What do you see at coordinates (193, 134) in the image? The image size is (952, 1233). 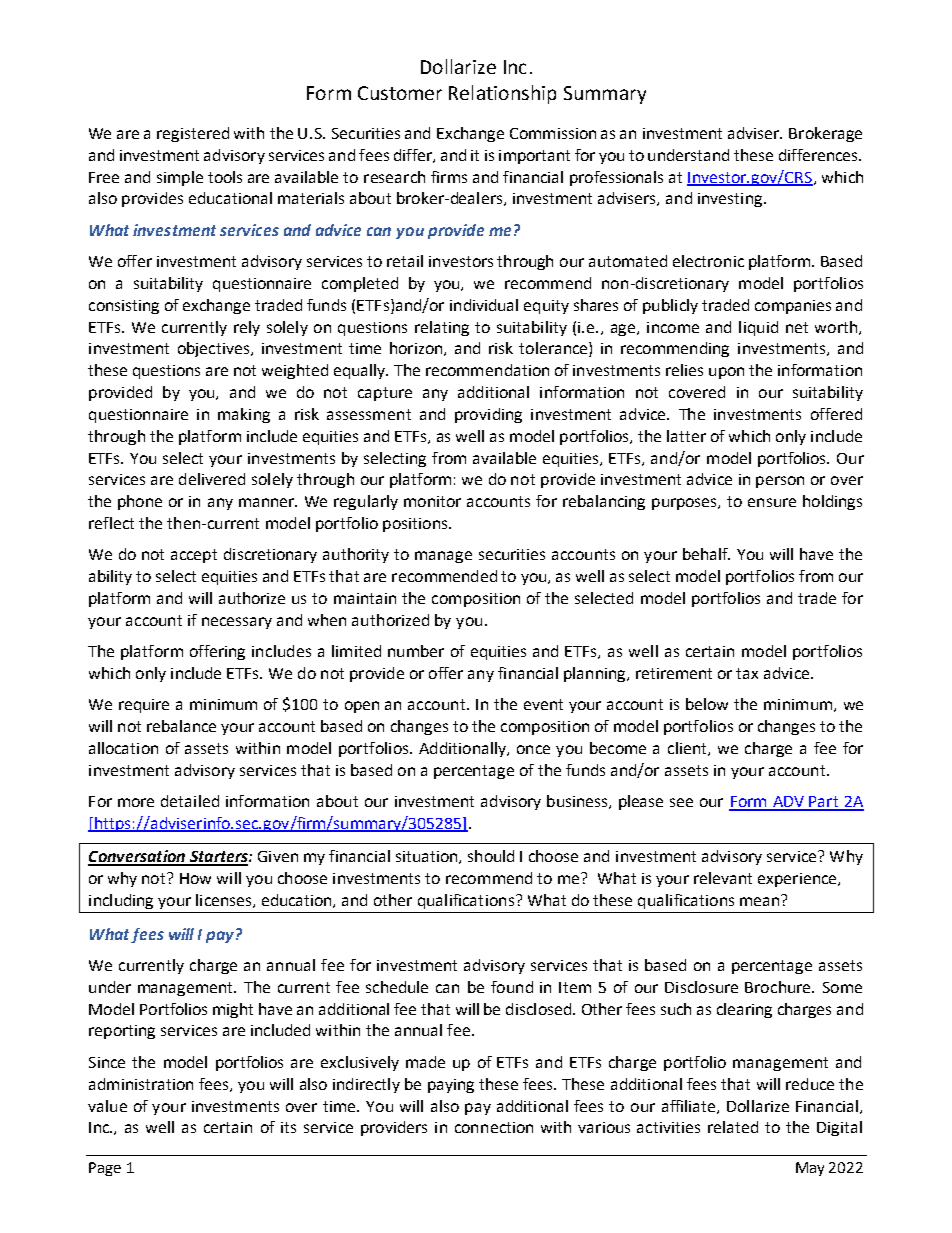 I see `registered` at bounding box center [193, 134].
